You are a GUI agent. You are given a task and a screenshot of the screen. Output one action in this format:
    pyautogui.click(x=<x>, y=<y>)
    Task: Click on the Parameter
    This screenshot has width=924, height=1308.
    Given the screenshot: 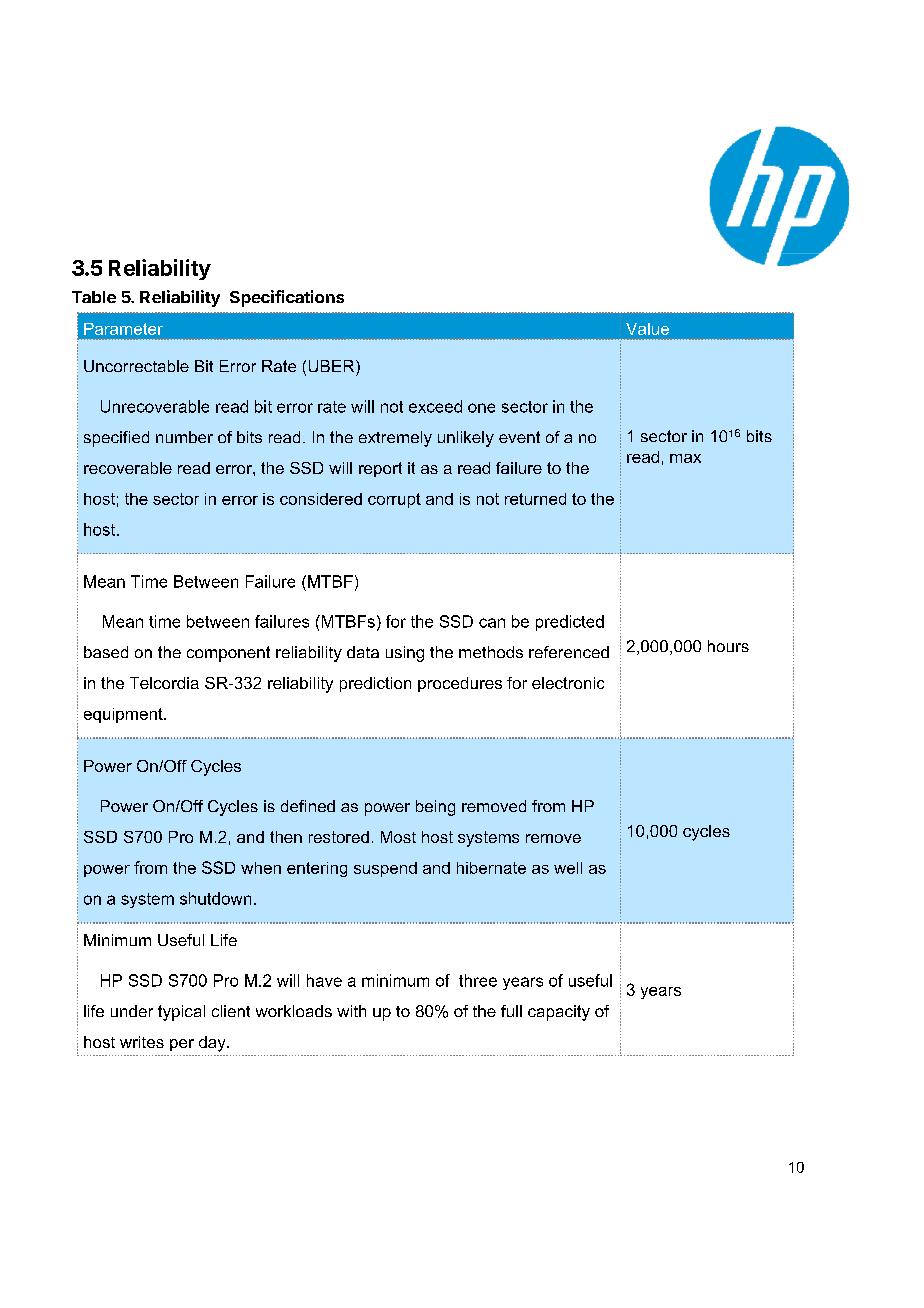 What is the action you would take?
    pyautogui.click(x=123, y=329)
